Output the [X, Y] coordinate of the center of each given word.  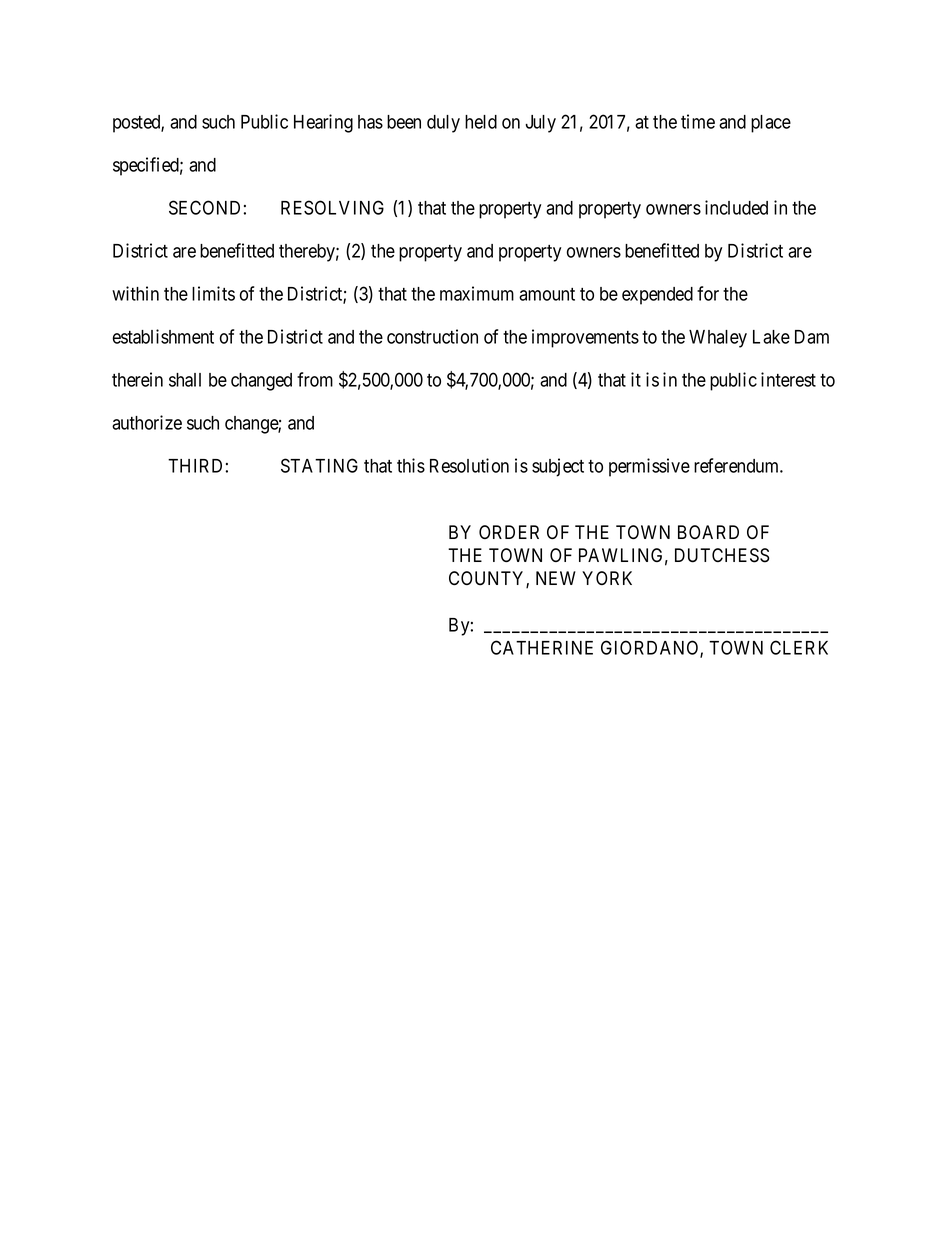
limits [213, 293]
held [481, 122]
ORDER [509, 532]
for [708, 293]
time [698, 121]
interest [788, 379]
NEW [556, 578]
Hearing [323, 123]
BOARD [708, 532]
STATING [319, 465]
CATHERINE [542, 647]
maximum [477, 293]
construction [432, 336]
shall [185, 380]
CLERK [799, 647]
